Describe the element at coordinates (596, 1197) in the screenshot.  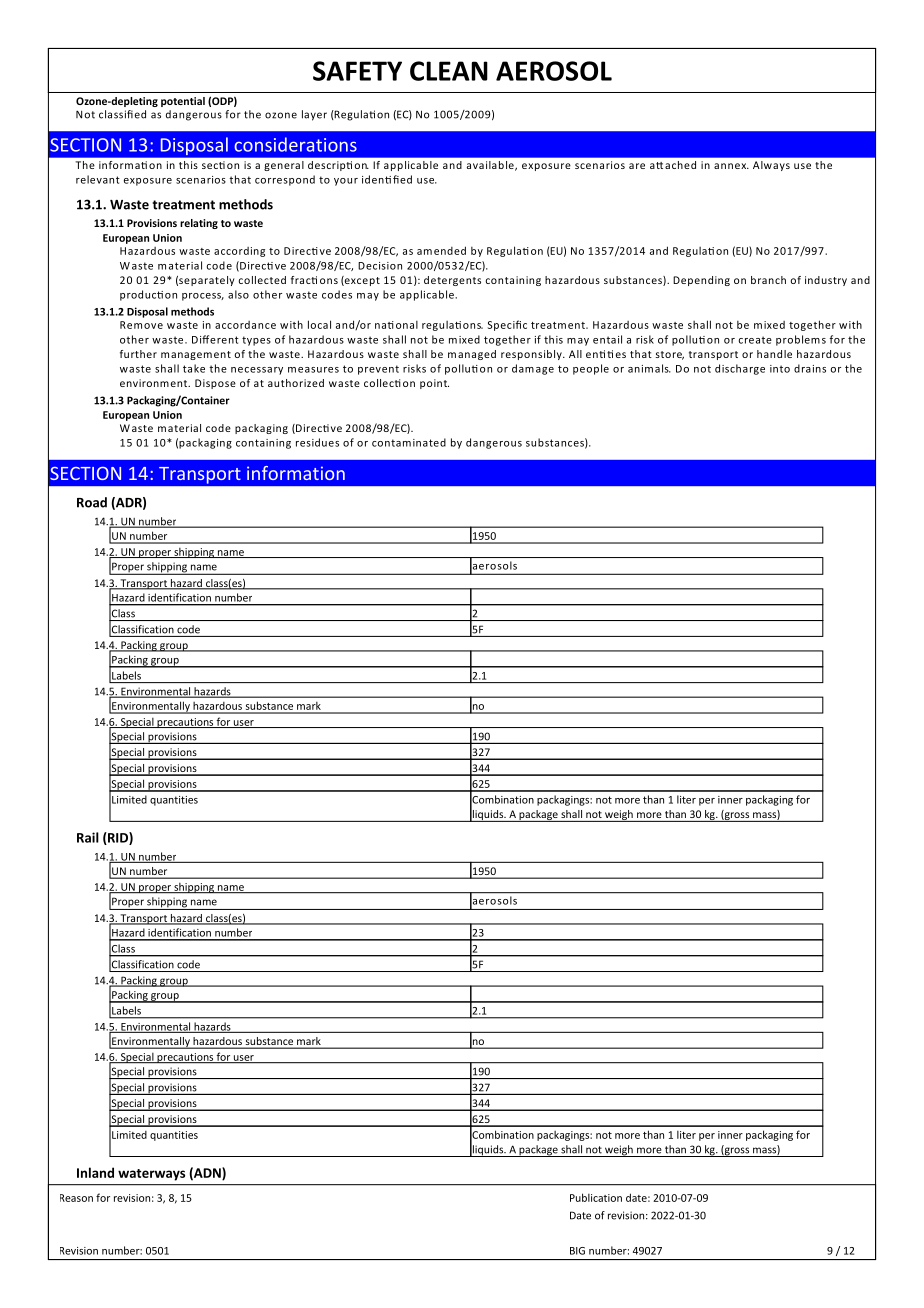
I see `Publication` at that location.
